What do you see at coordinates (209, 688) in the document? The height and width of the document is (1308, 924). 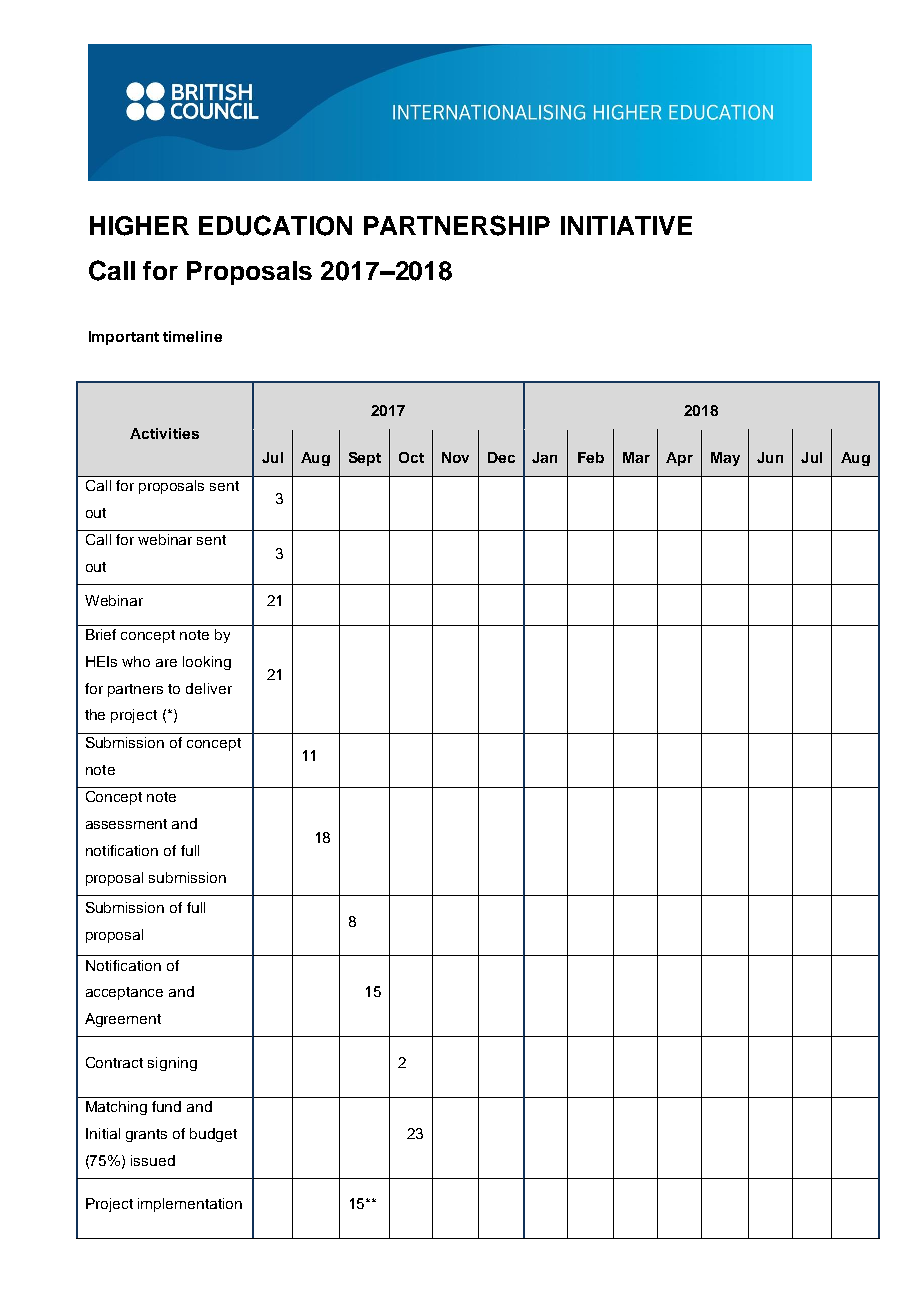 I see `deliver` at bounding box center [209, 688].
